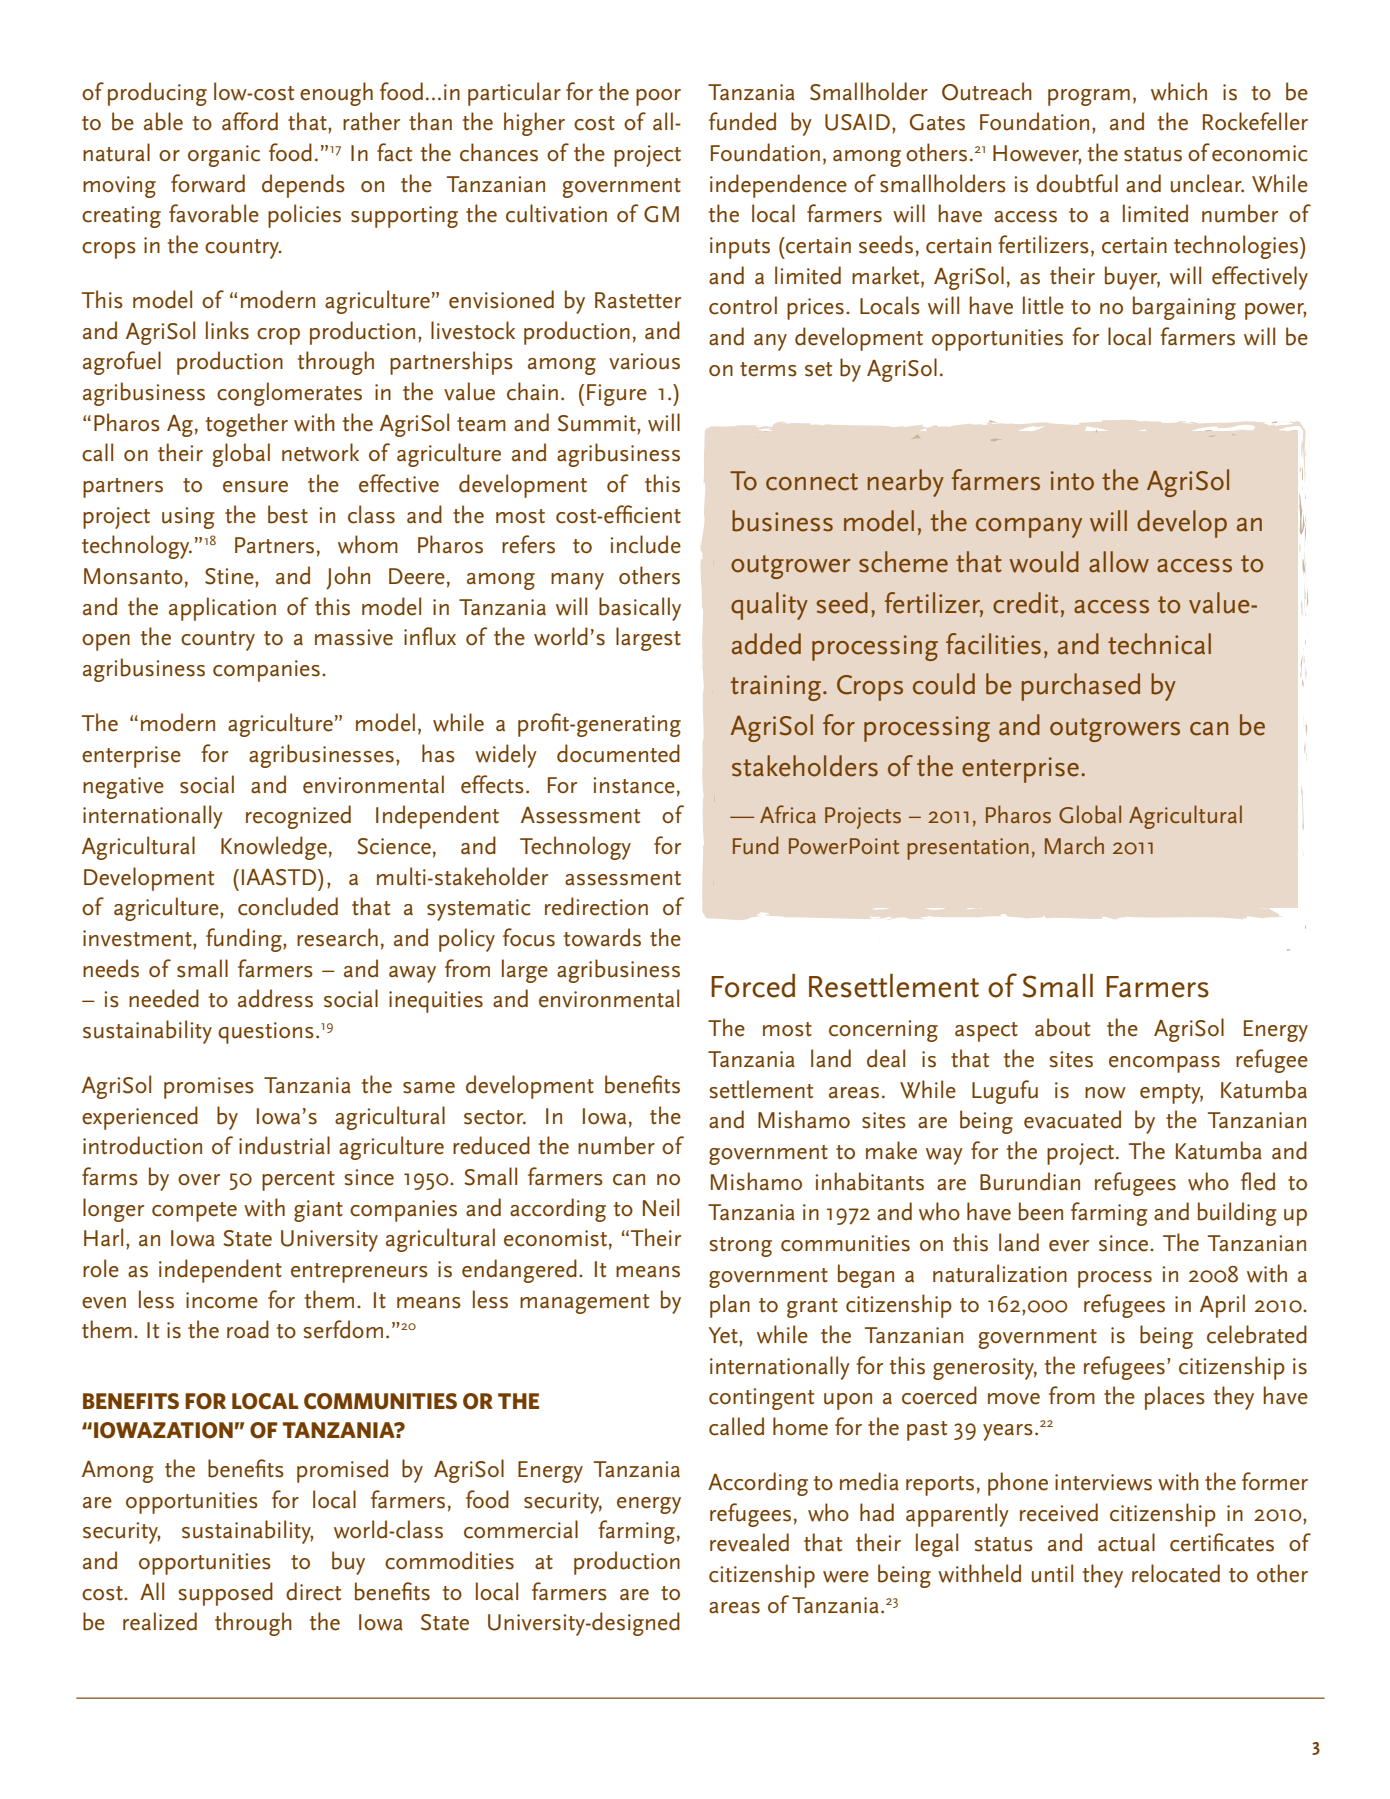 The image size is (1390, 1799). Describe the element at coordinates (250, 121) in the screenshot. I see `afford` at that location.
